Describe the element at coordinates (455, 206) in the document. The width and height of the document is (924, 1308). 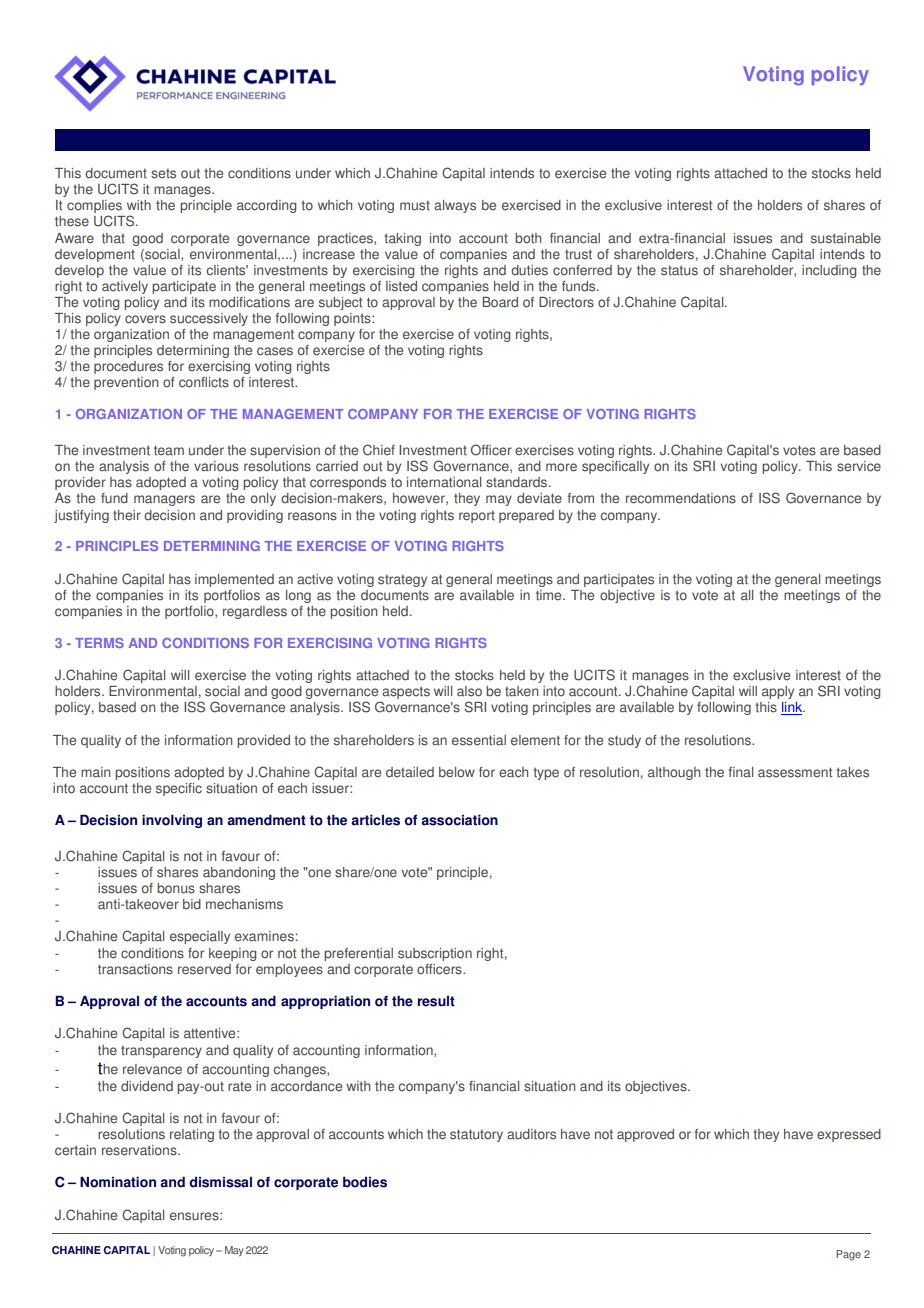
I see `always` at that location.
